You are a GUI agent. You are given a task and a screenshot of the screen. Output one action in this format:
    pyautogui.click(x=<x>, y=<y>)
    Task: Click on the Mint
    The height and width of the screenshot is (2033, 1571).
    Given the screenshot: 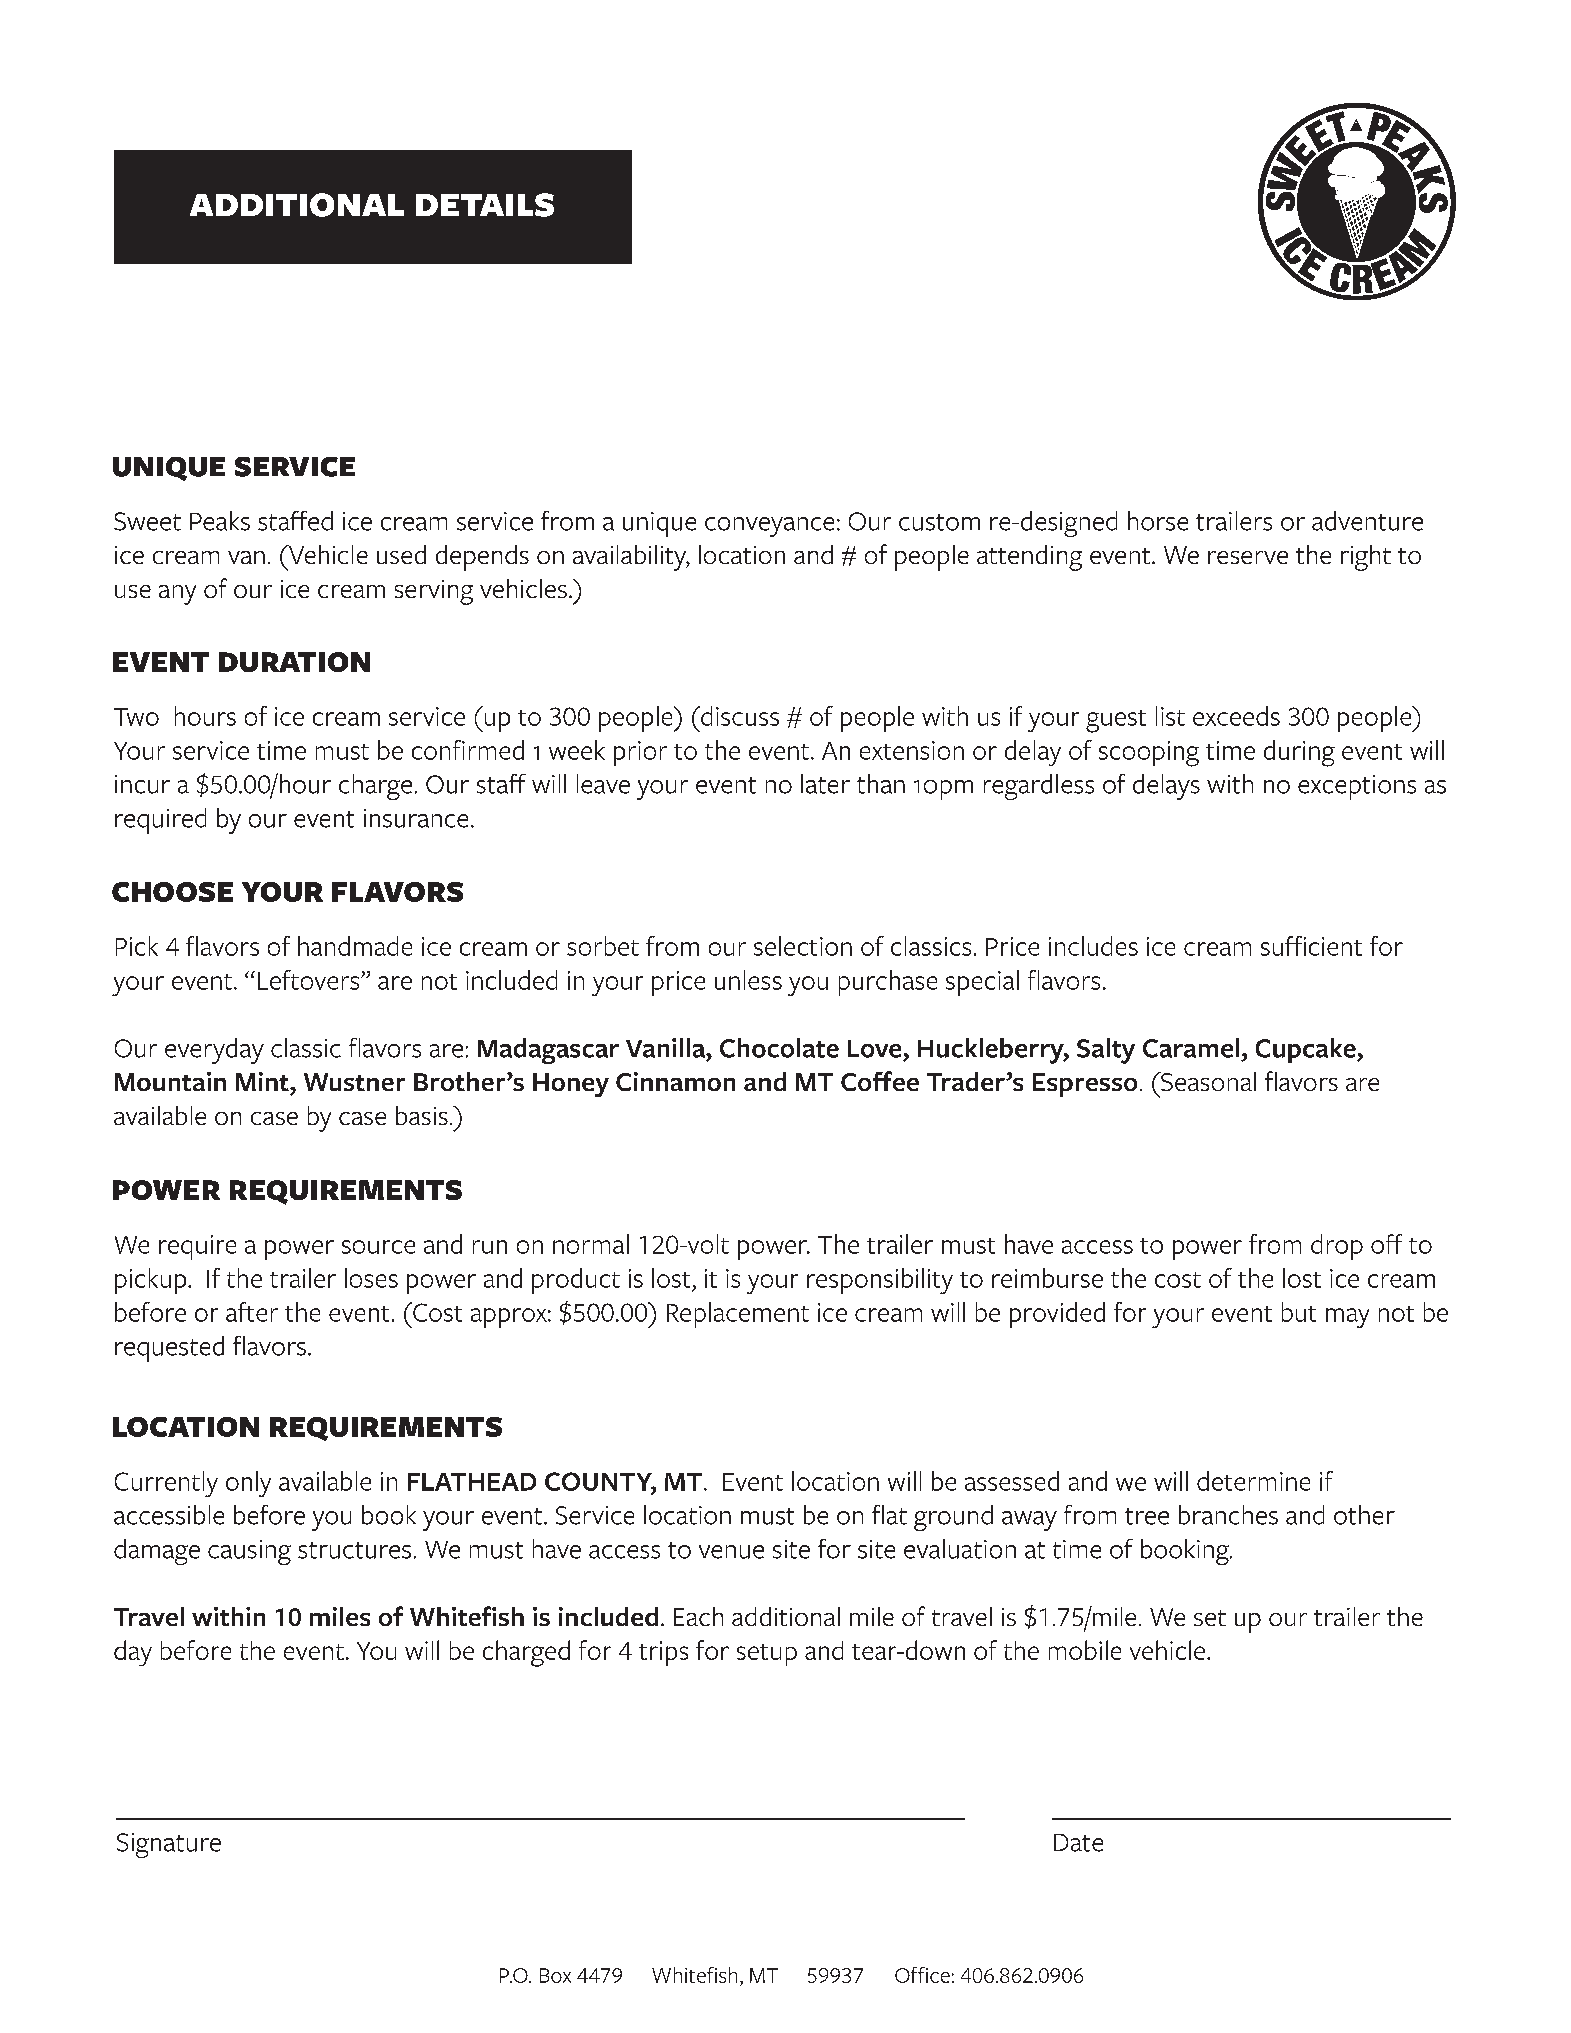 What is the action you would take?
    pyautogui.click(x=263, y=1081)
